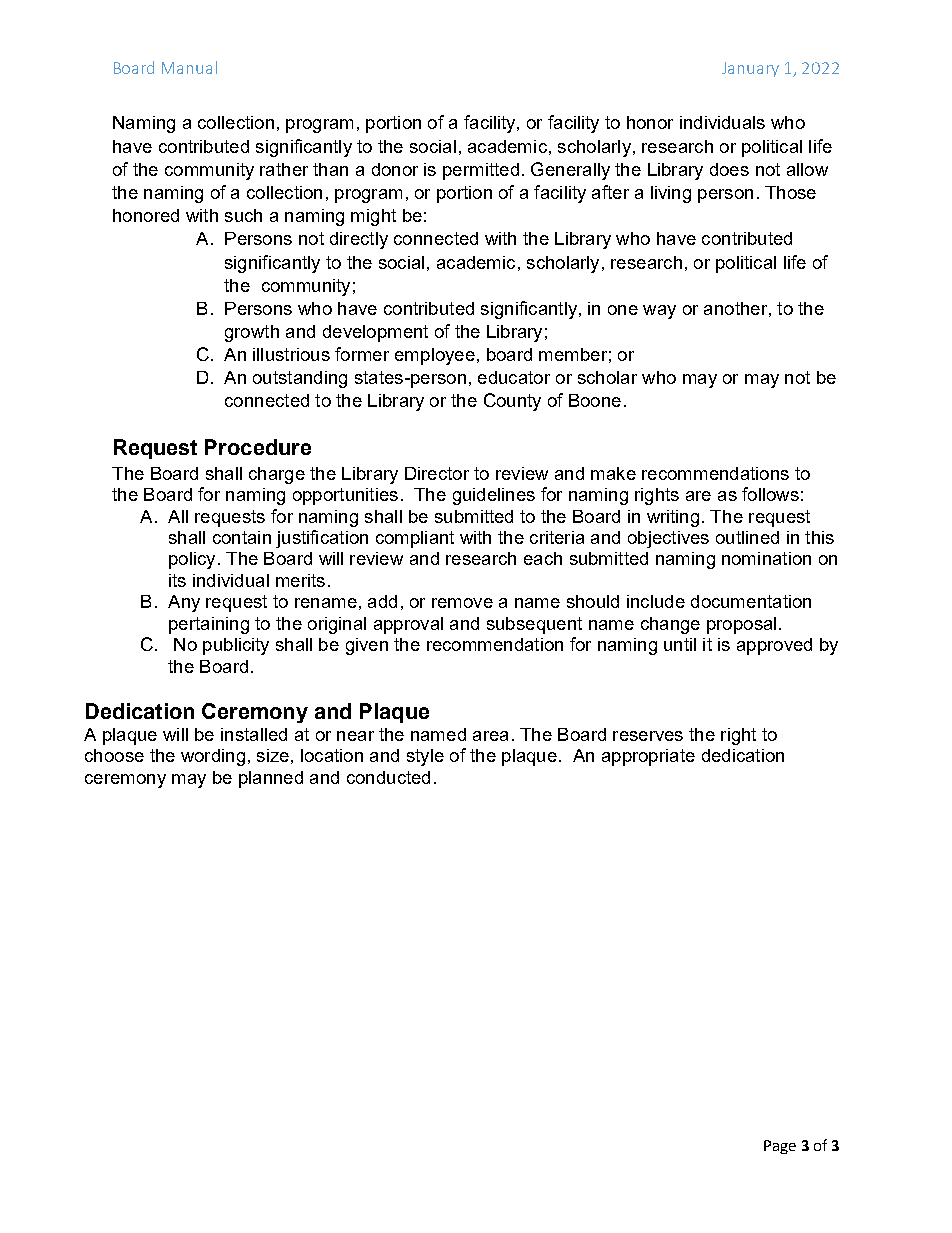  Describe the element at coordinates (751, 601) in the screenshot. I see `documentation` at that location.
